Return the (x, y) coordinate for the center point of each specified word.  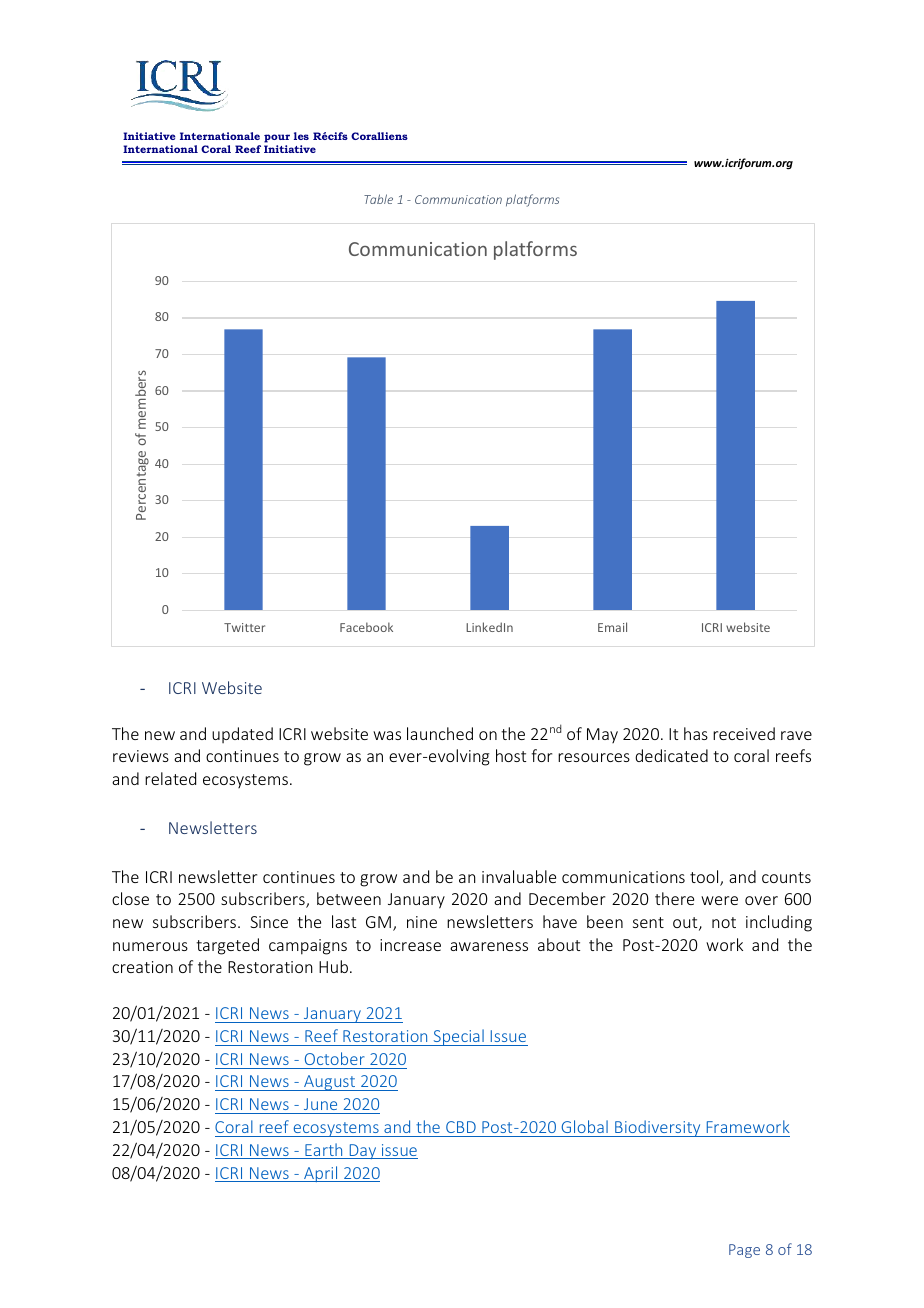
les (301, 136)
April (321, 1174)
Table (378, 199)
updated (242, 735)
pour (277, 138)
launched (440, 733)
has (696, 733)
